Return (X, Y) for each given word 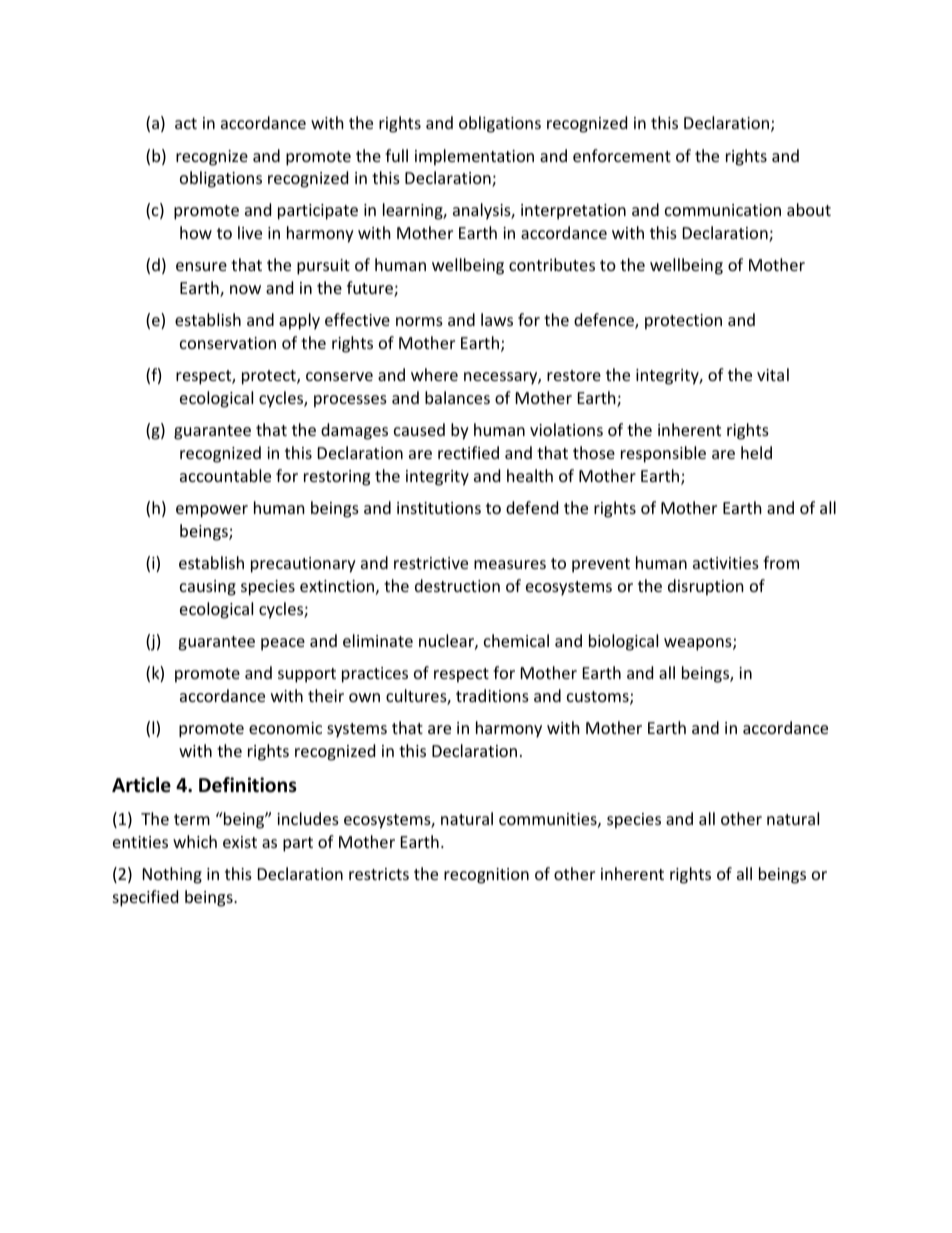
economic (285, 728)
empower (212, 511)
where (434, 374)
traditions (492, 695)
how (196, 232)
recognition (486, 876)
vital (773, 374)
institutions (439, 508)
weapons (699, 644)
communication (723, 210)
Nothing (172, 875)
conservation (228, 343)
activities (726, 563)
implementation (474, 157)
